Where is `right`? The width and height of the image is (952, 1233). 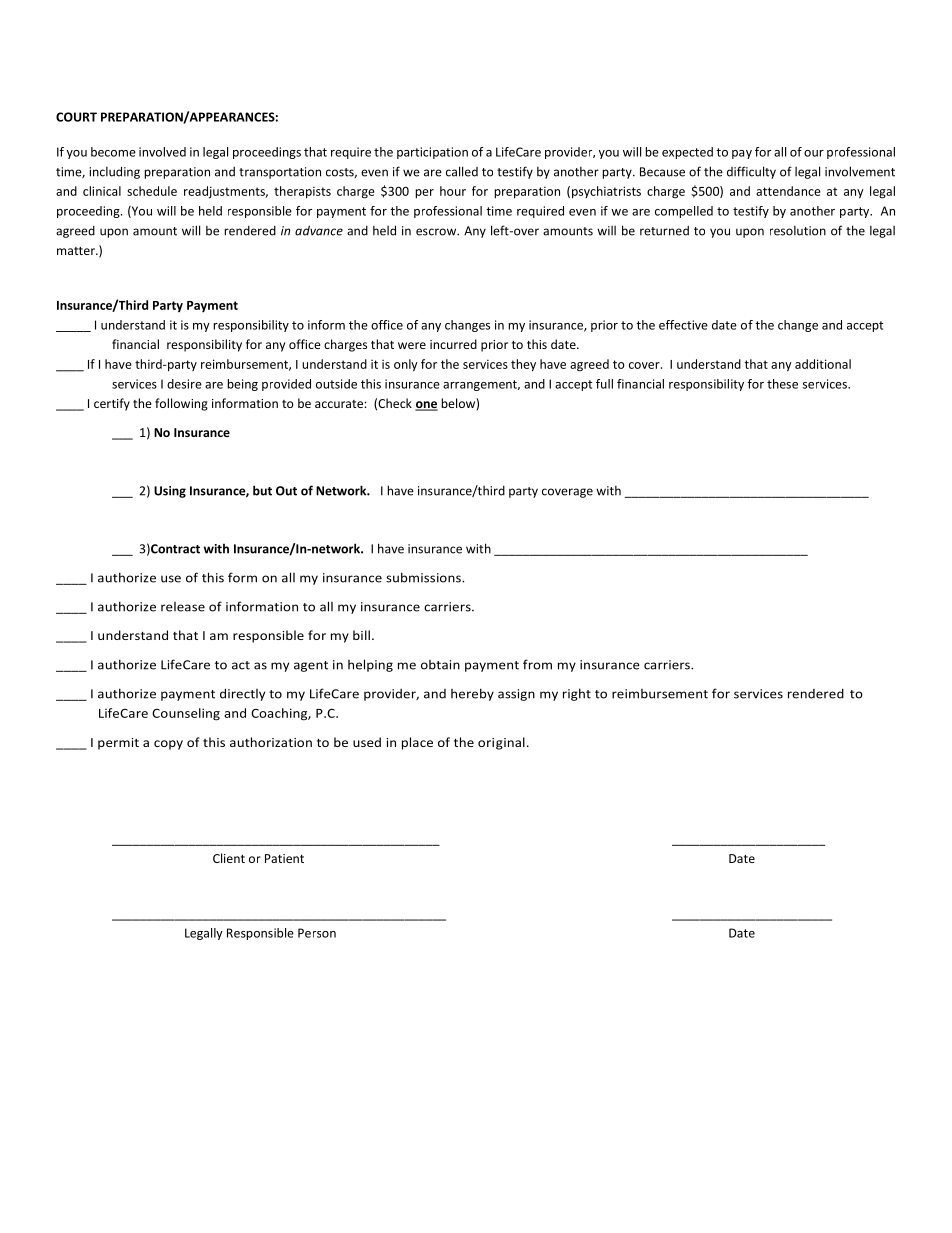
right is located at coordinates (577, 694).
